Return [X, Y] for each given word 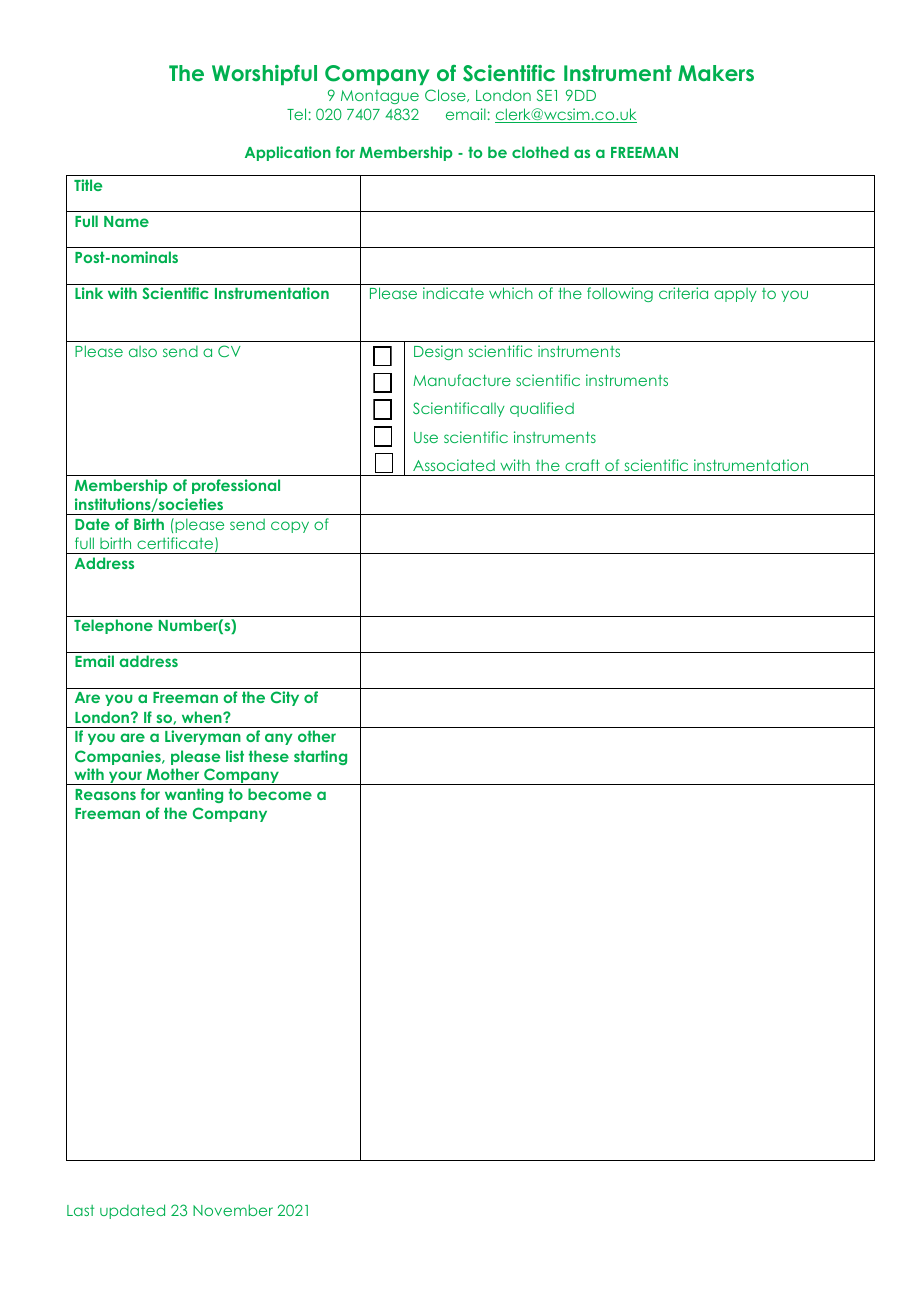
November [233, 1210]
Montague [380, 97]
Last [80, 1210]
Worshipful [264, 75]
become [280, 794]
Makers [716, 73]
